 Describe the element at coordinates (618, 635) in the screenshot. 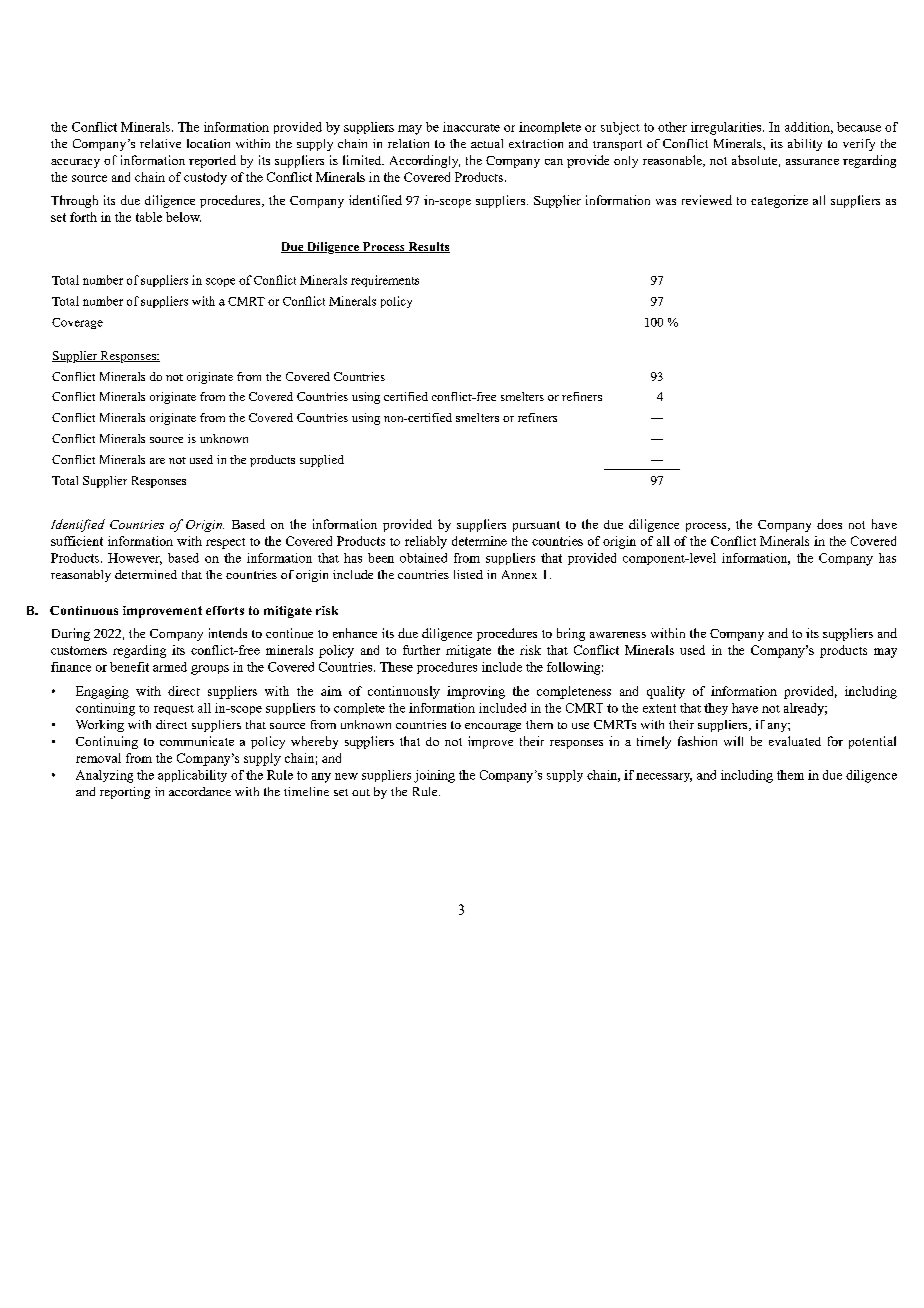

I see `awareness` at that location.
